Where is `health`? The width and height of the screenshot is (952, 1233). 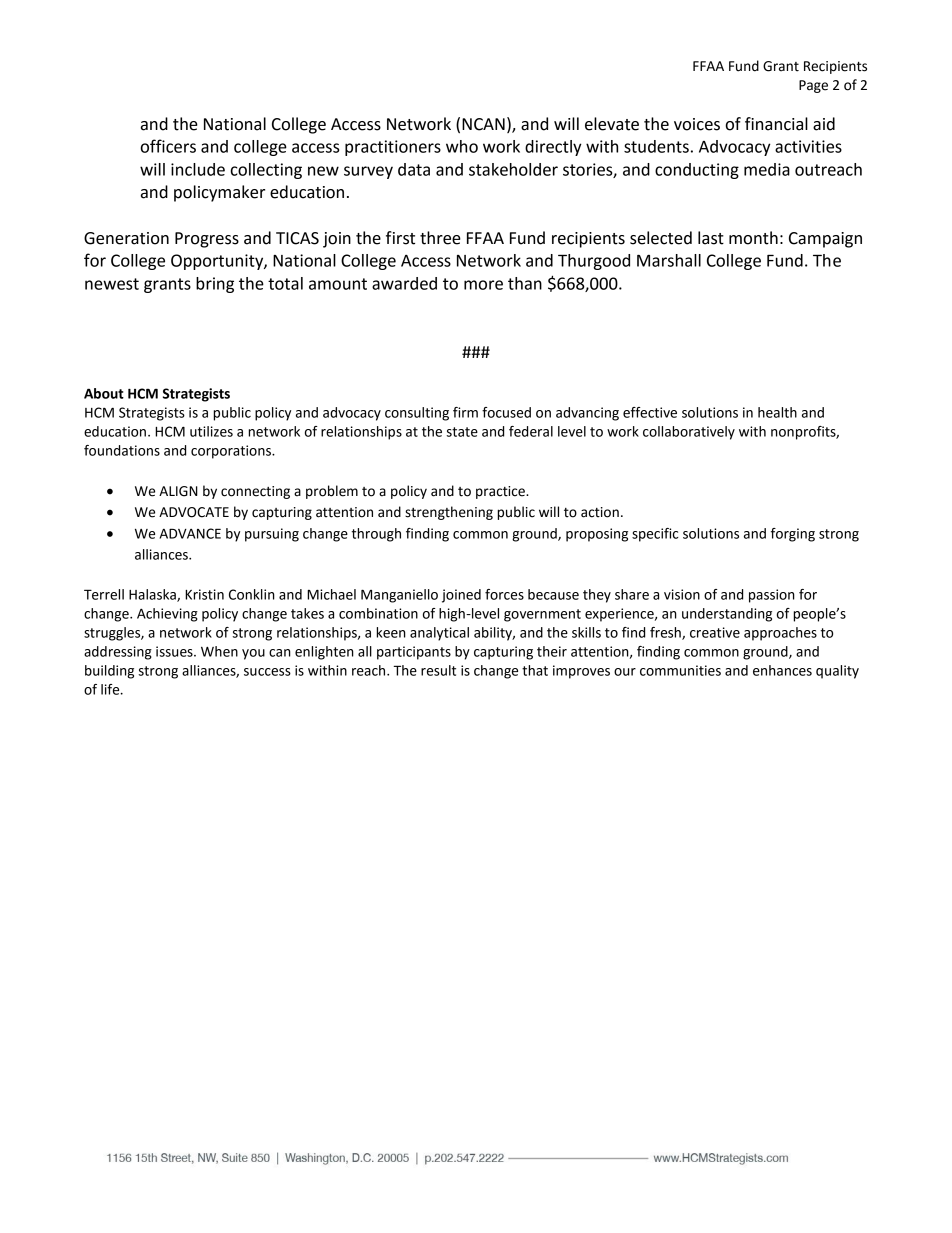
health is located at coordinates (777, 412).
